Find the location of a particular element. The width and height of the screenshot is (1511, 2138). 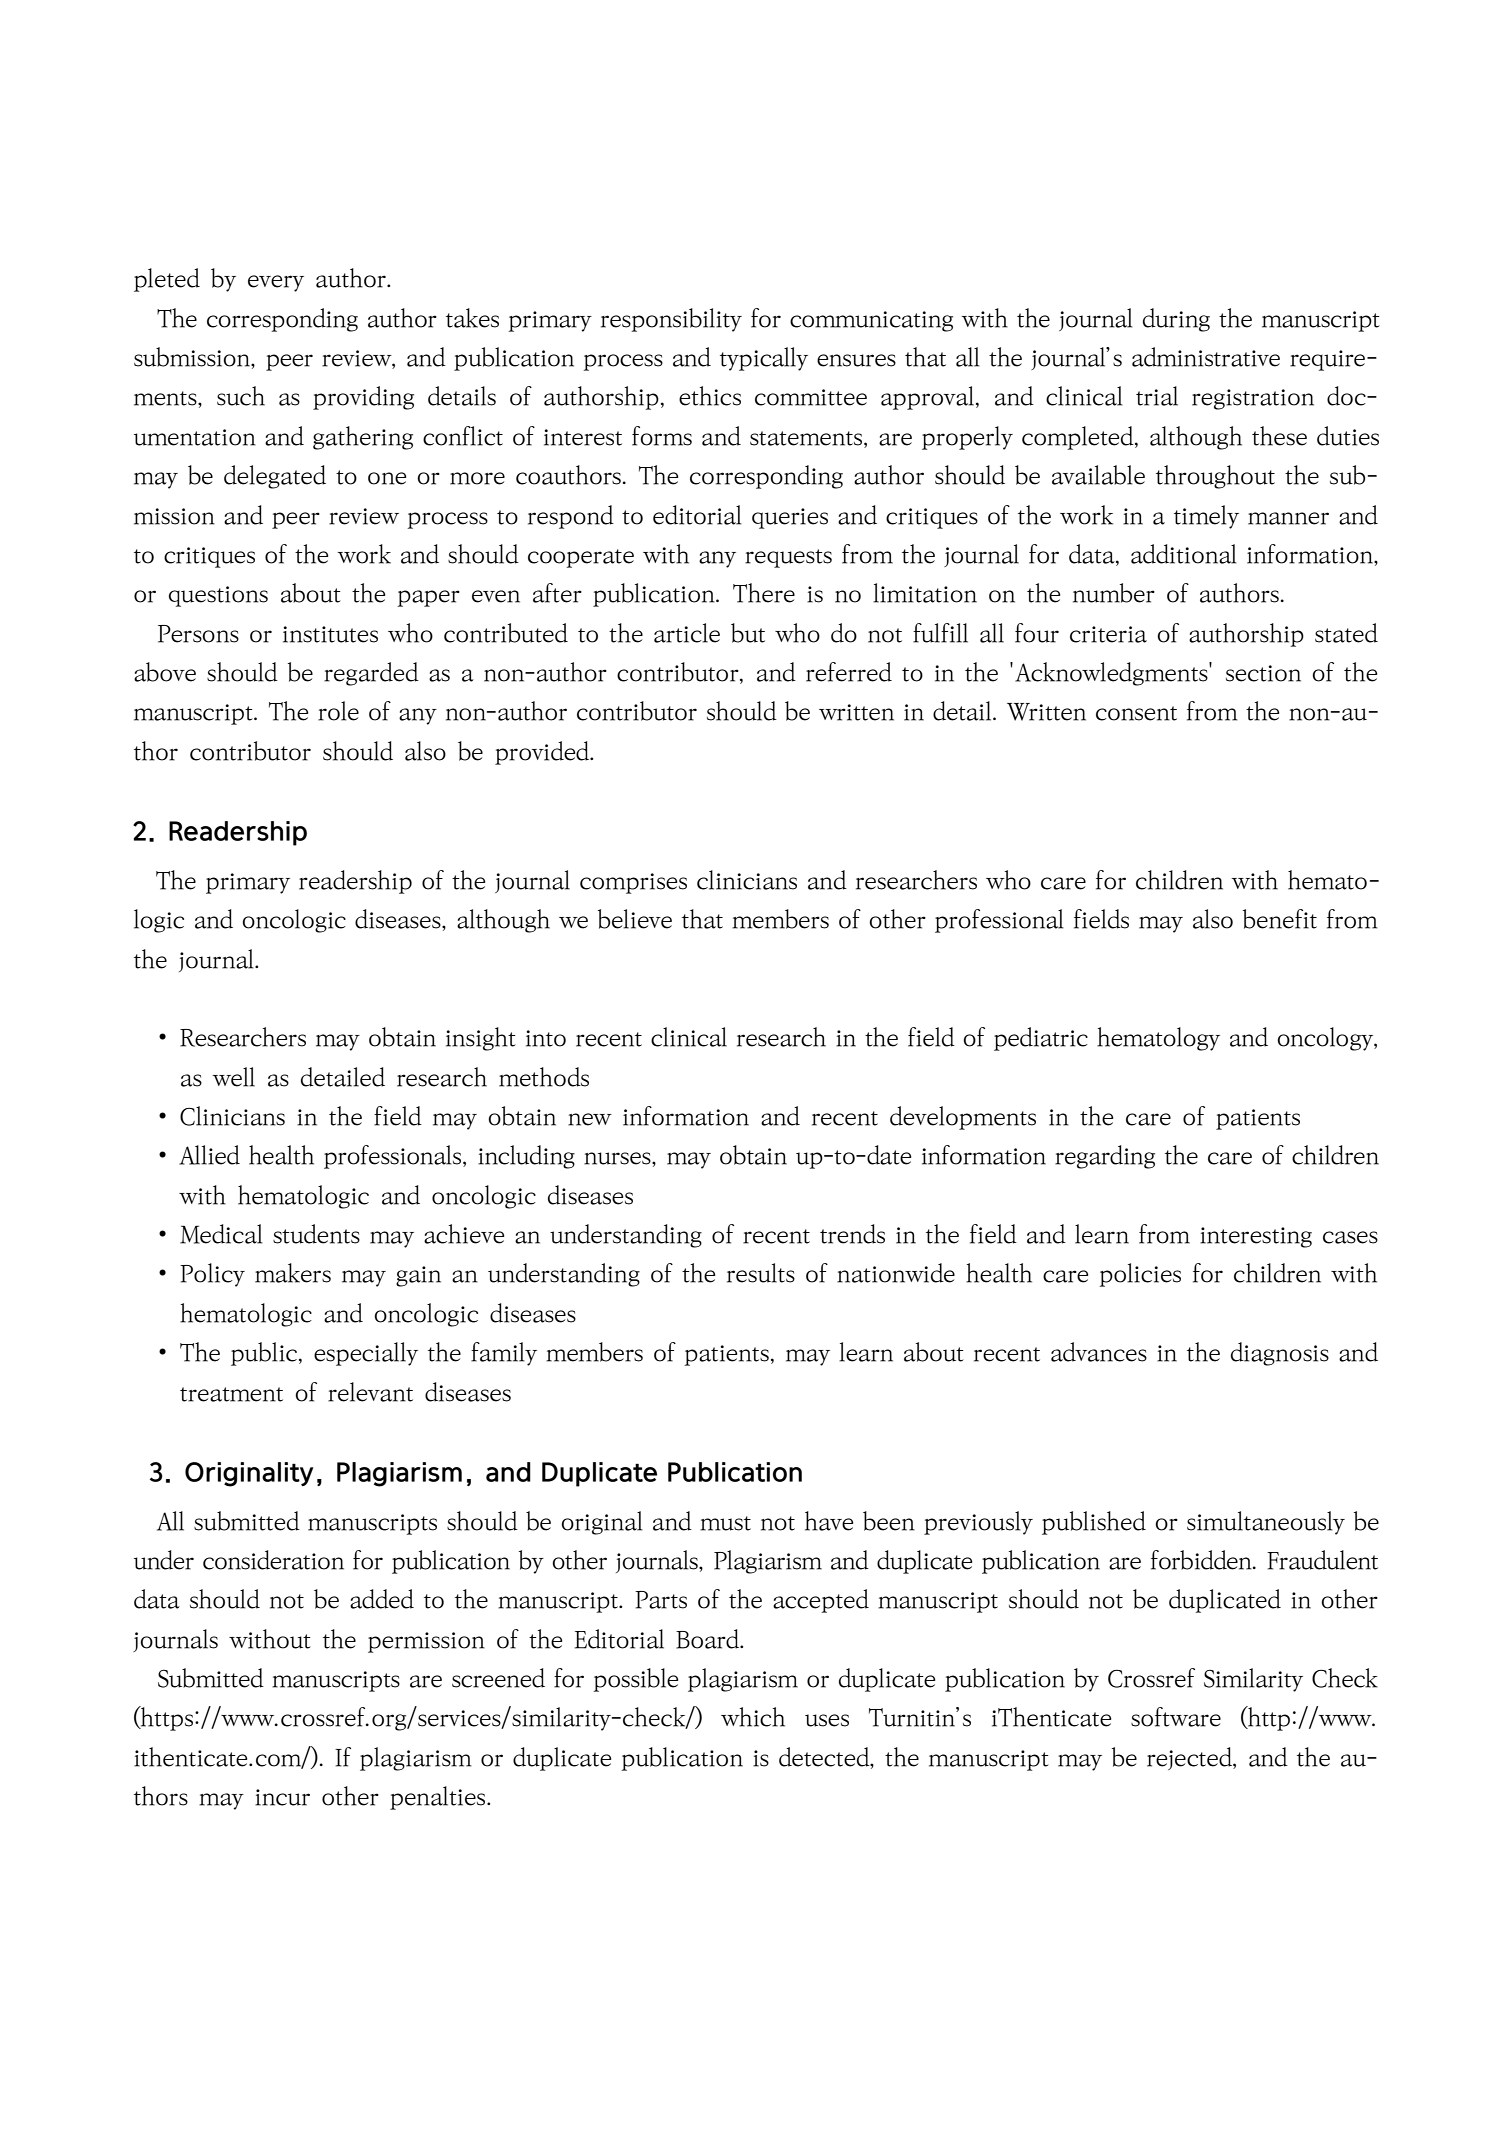

policies is located at coordinates (1140, 1275).
